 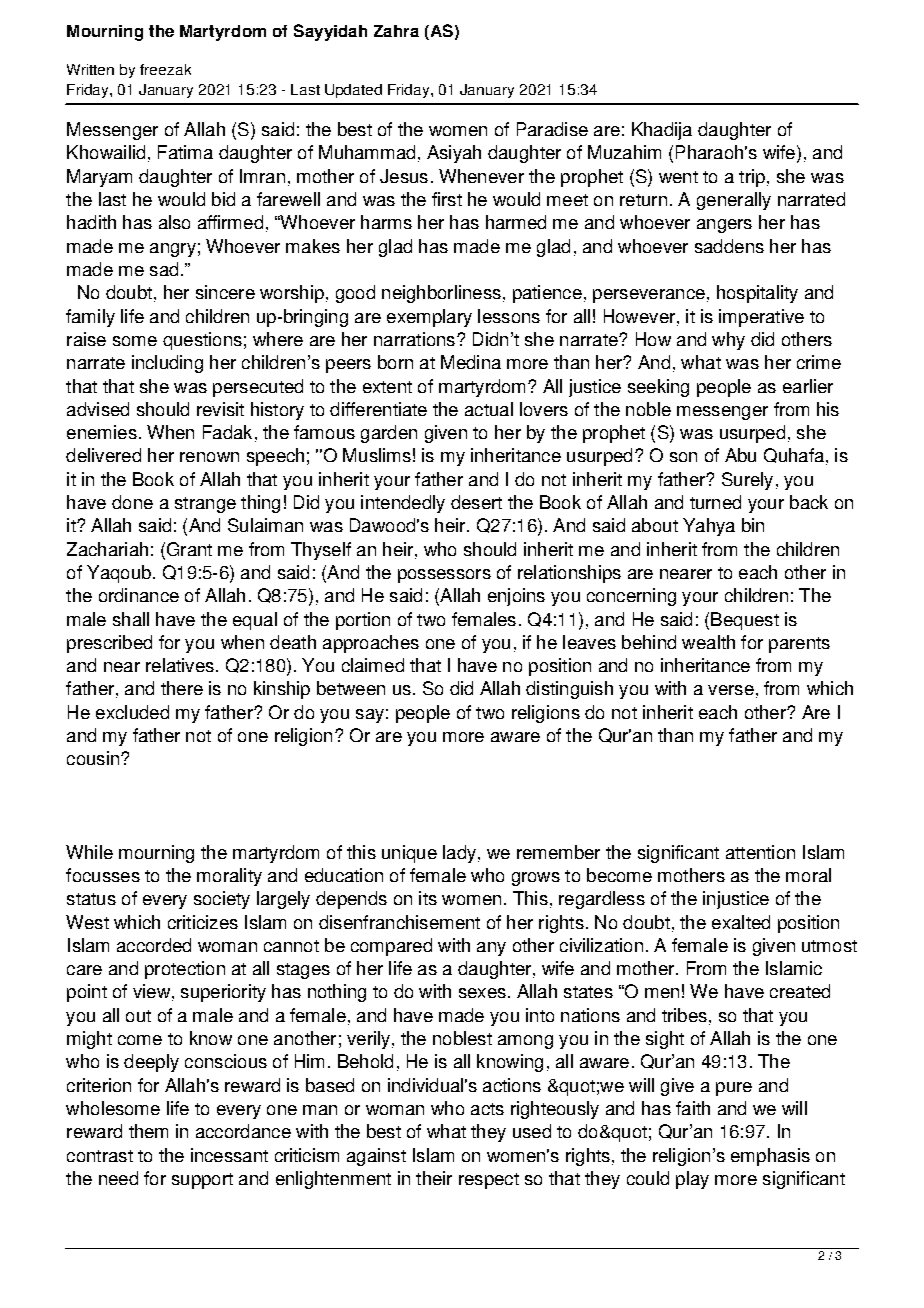 What do you see at coordinates (93, 758) in the screenshot?
I see `cousin` at bounding box center [93, 758].
